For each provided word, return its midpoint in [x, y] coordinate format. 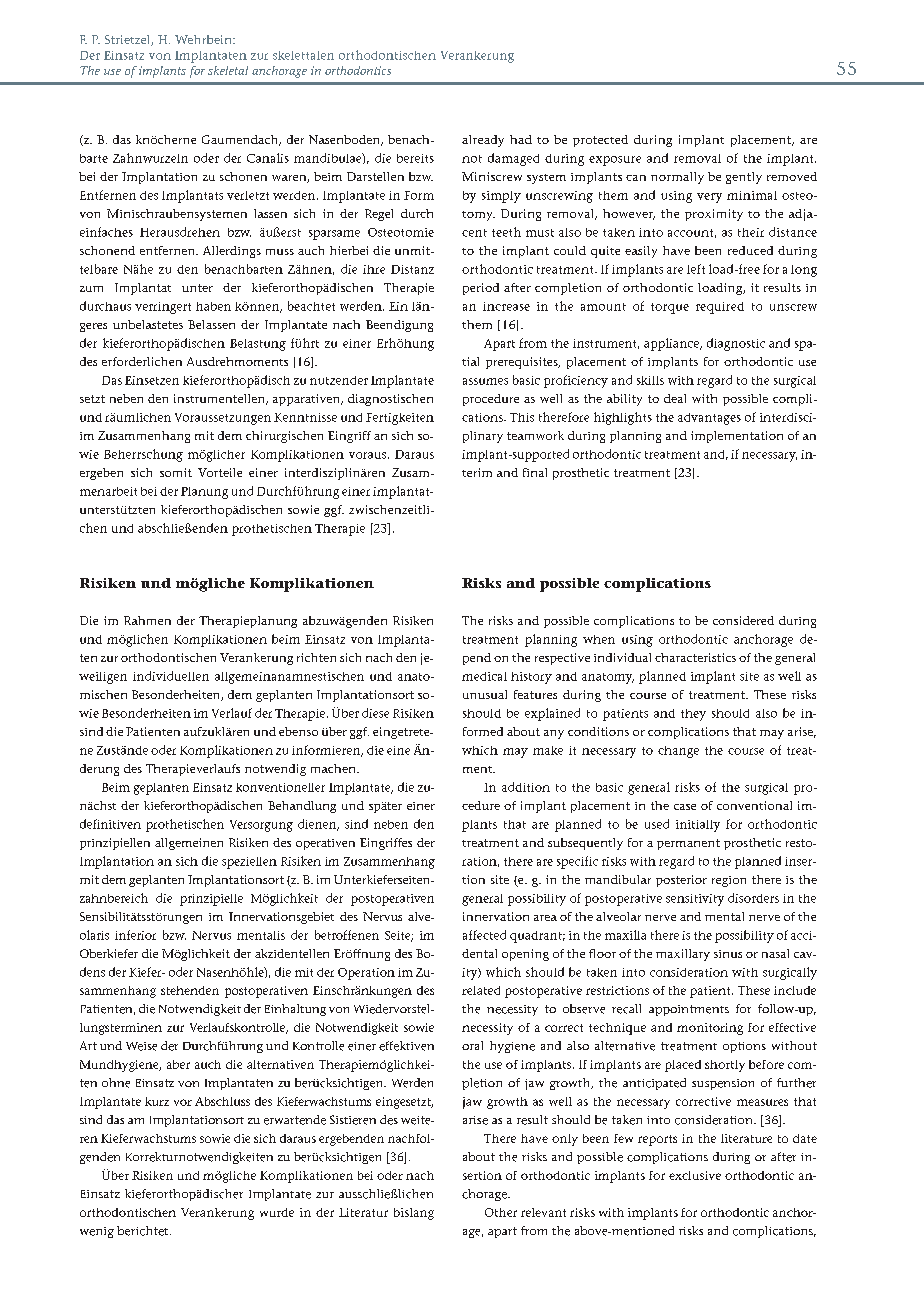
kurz [157, 1101]
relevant [543, 1212]
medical [484, 676]
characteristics [695, 657]
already [483, 141]
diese [375, 713]
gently [744, 178]
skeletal [228, 70]
